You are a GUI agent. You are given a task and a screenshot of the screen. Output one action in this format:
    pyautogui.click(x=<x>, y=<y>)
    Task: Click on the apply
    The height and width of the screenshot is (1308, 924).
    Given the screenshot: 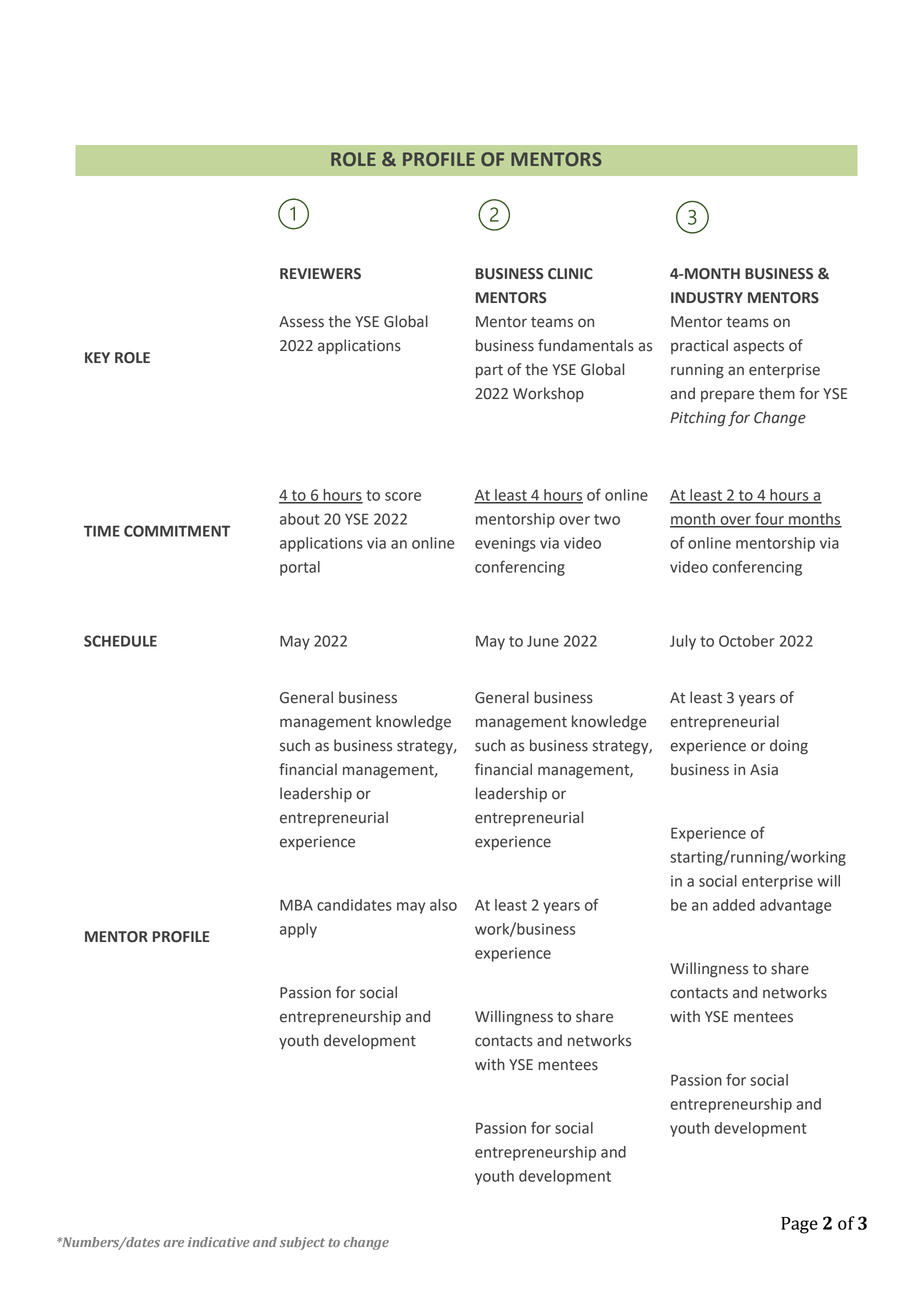 What is the action you would take?
    pyautogui.click(x=298, y=930)
